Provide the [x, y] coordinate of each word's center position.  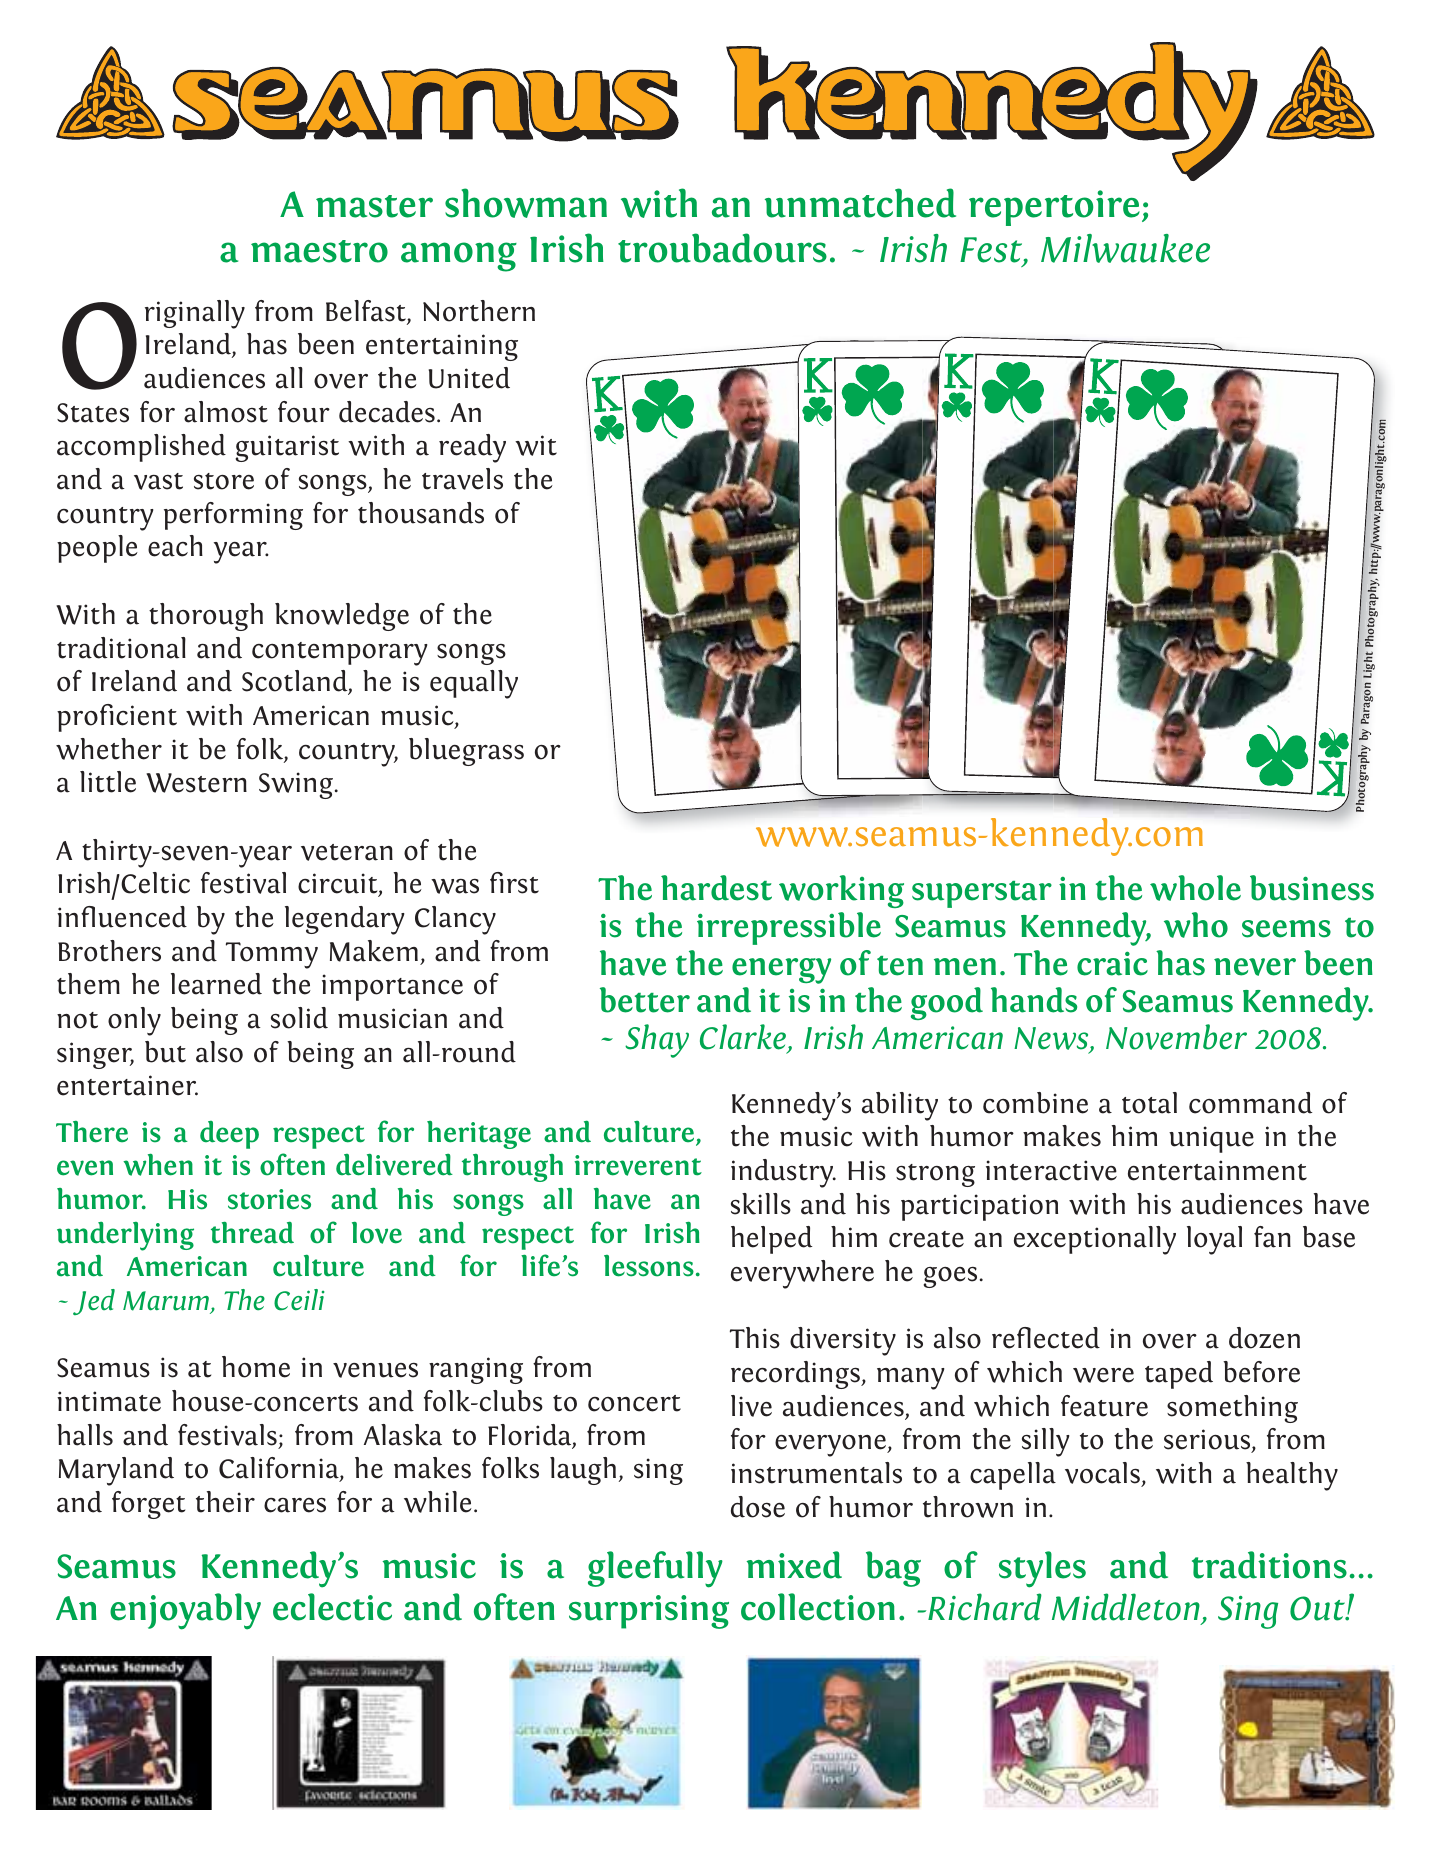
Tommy [272, 955]
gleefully [655, 1569]
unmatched [860, 203]
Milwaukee [1125, 248]
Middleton [1127, 1608]
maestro [319, 251]
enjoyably [185, 1611]
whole [1195, 888]
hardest [716, 888]
